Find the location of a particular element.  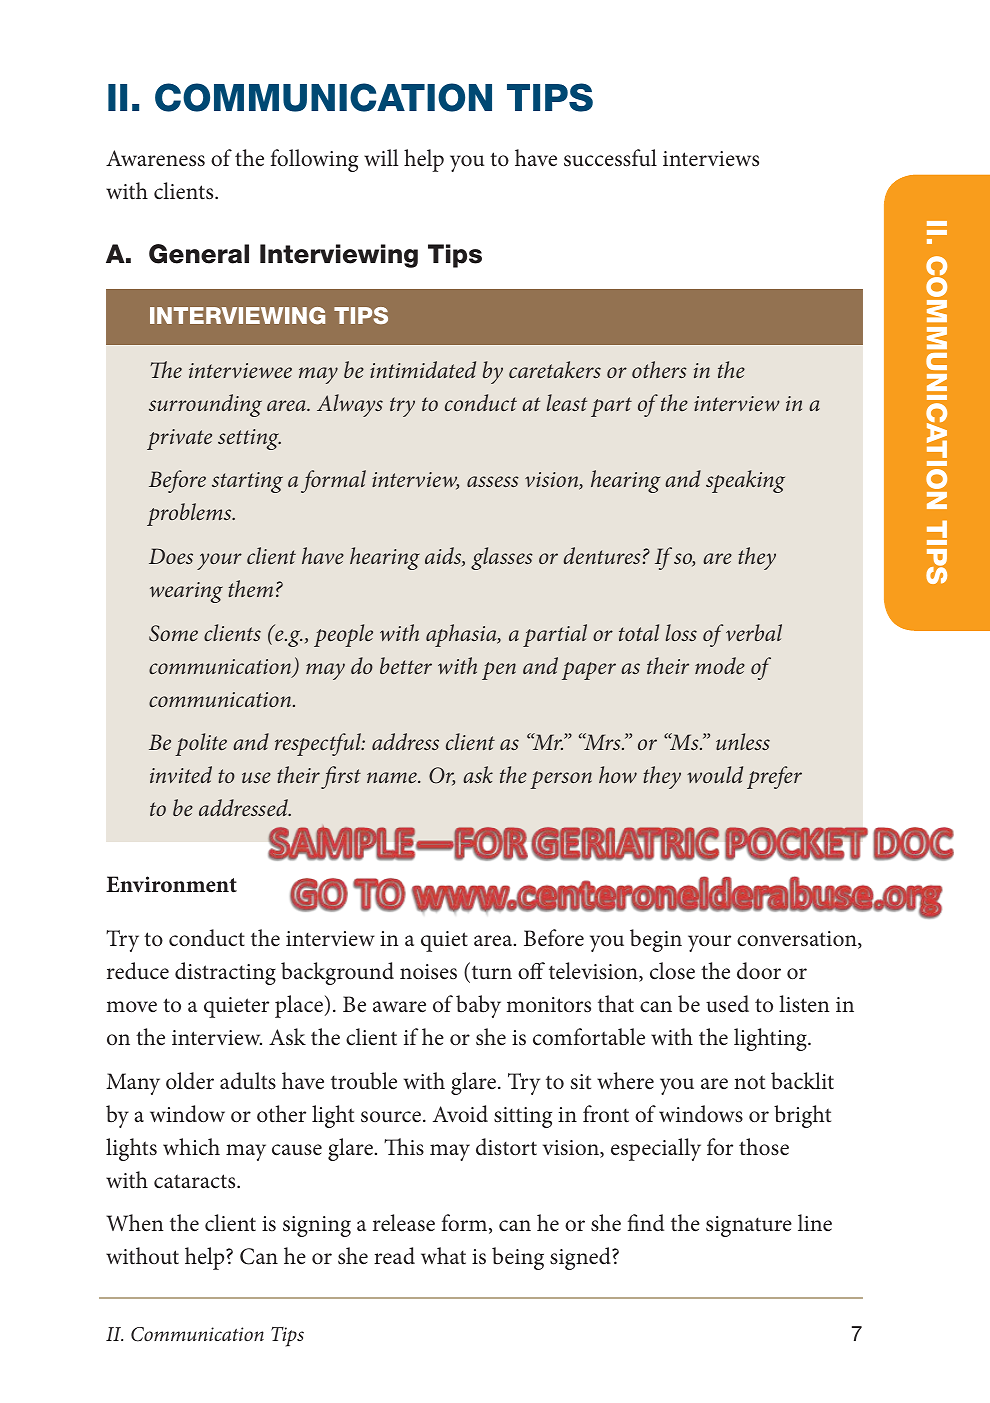

General is located at coordinates (199, 254).
